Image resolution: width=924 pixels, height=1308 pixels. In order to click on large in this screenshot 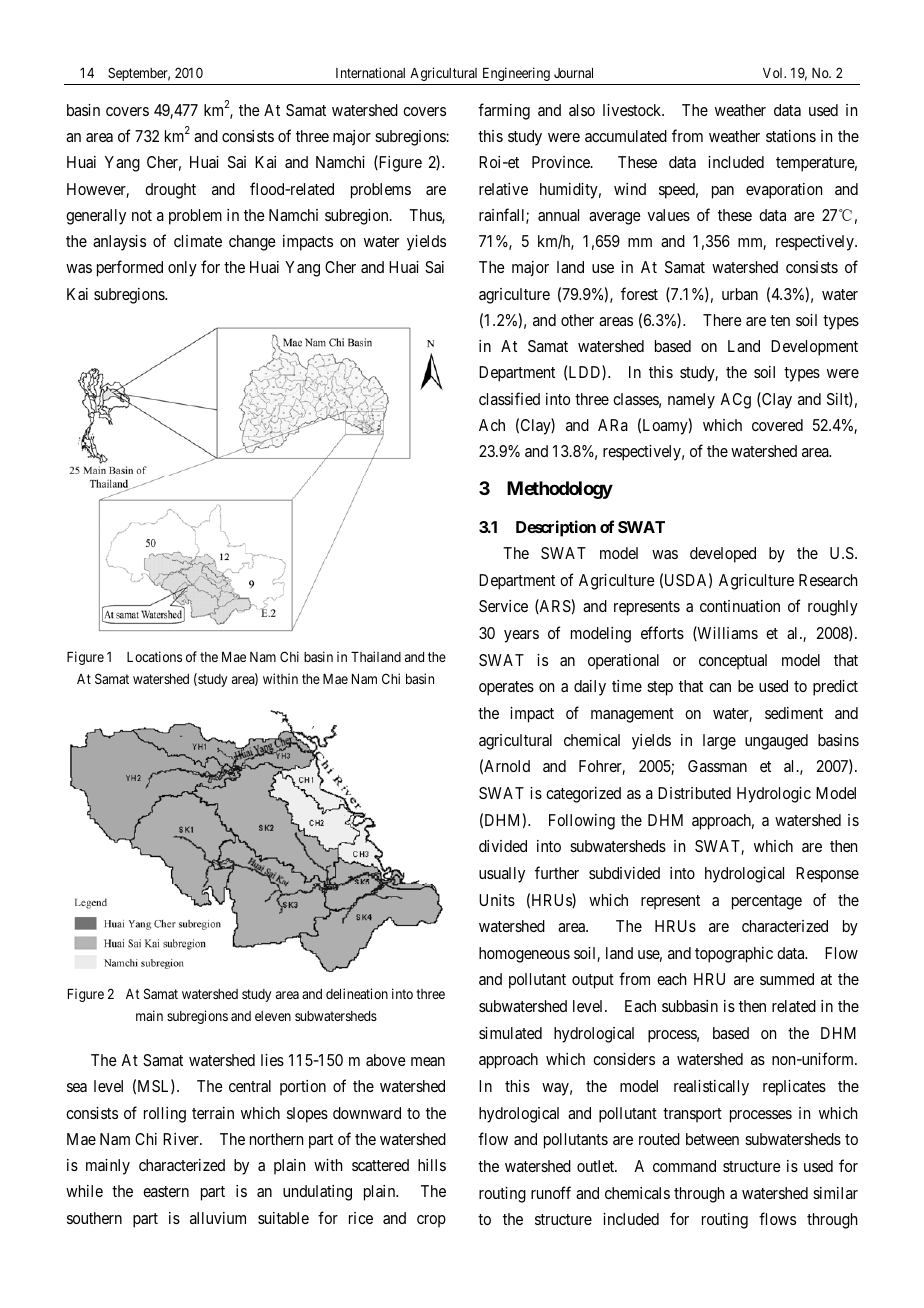, I will do `click(719, 742)`.
